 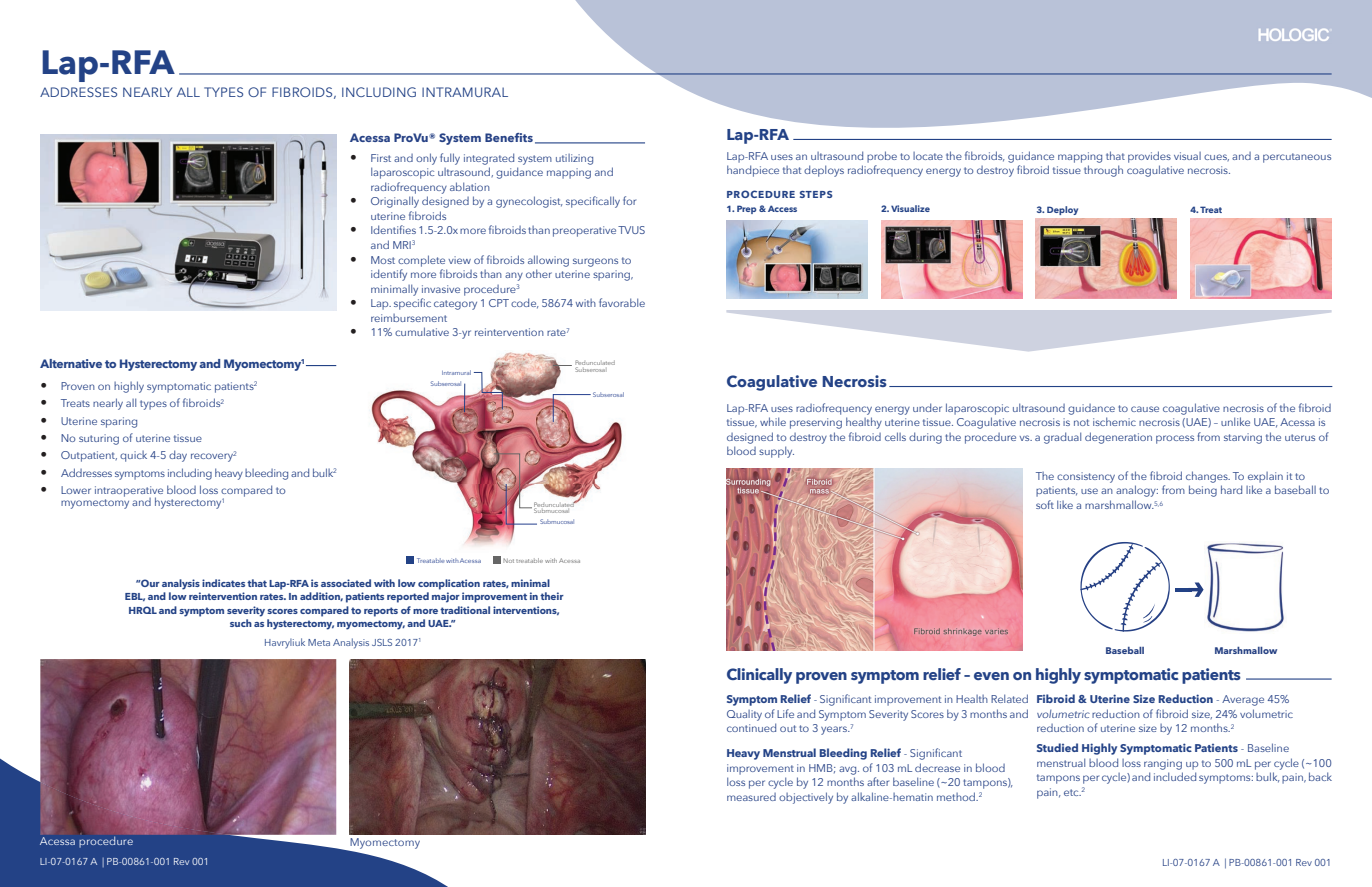 What do you see at coordinates (552, 596) in the screenshot?
I see `their` at bounding box center [552, 596].
